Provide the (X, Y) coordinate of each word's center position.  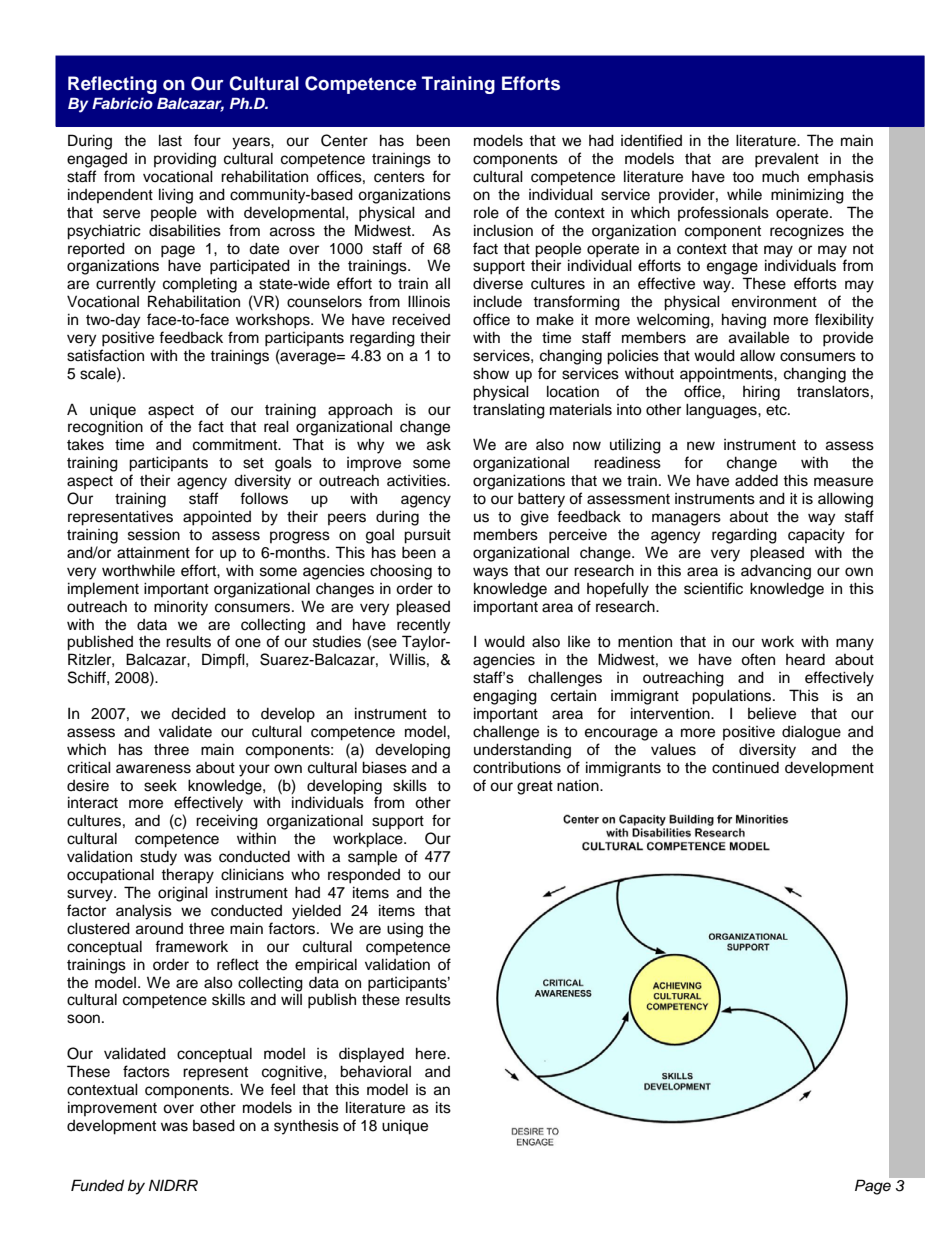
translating (509, 411)
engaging (505, 697)
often (758, 659)
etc (777, 410)
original (183, 894)
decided (198, 713)
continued (745, 768)
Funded (97, 1185)
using (405, 930)
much (780, 176)
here (432, 1053)
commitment (236, 444)
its (443, 1107)
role (486, 212)
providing (185, 160)
